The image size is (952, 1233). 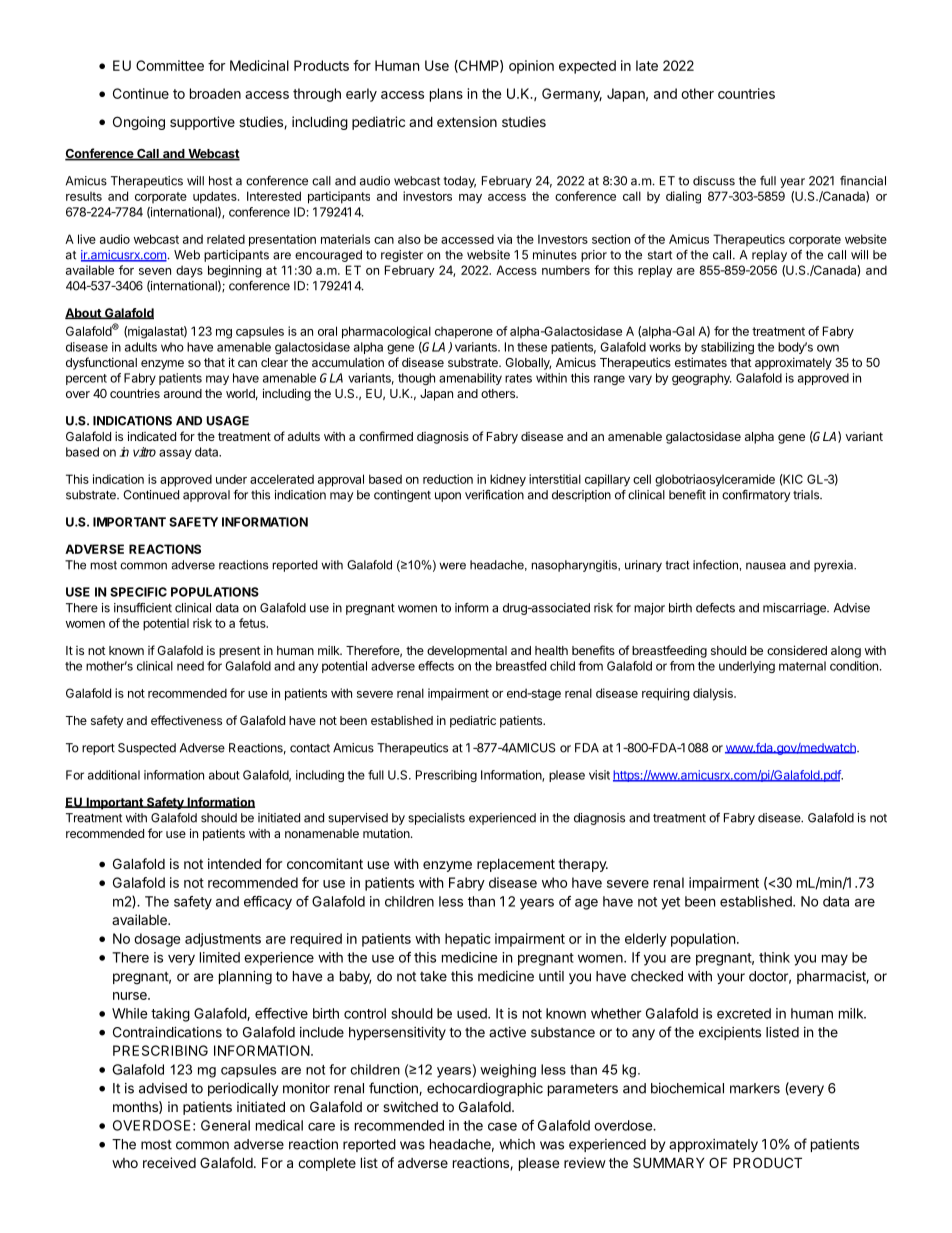 I want to click on broaden, so click(x=215, y=93).
